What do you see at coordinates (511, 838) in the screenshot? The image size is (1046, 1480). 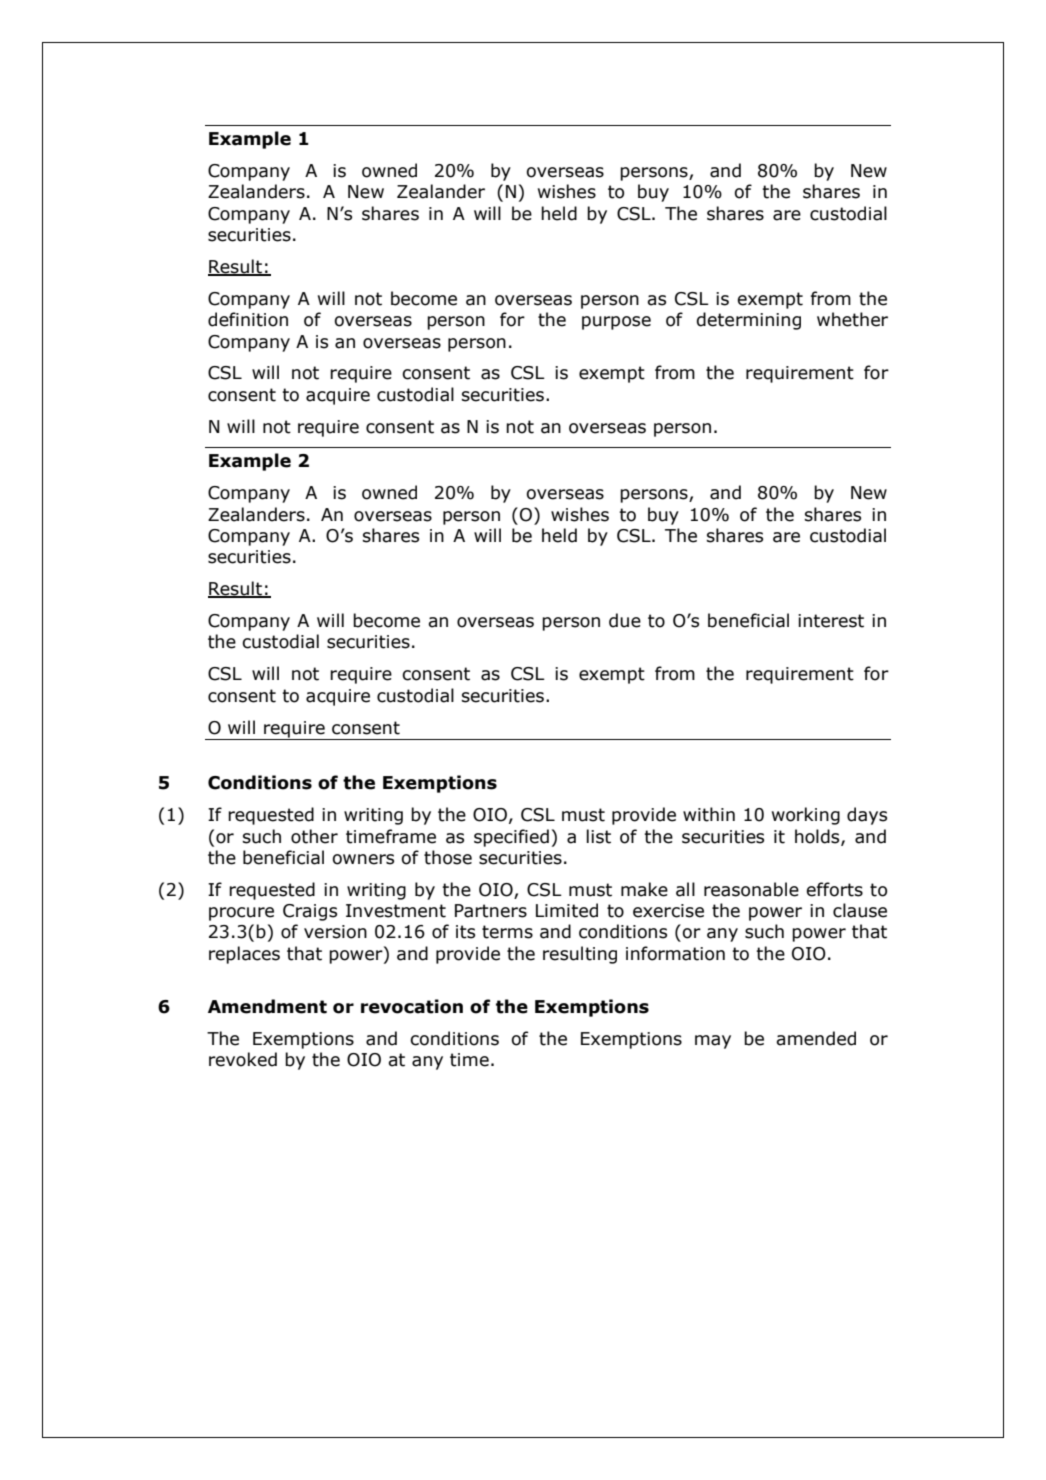 I see `specified` at bounding box center [511, 838].
